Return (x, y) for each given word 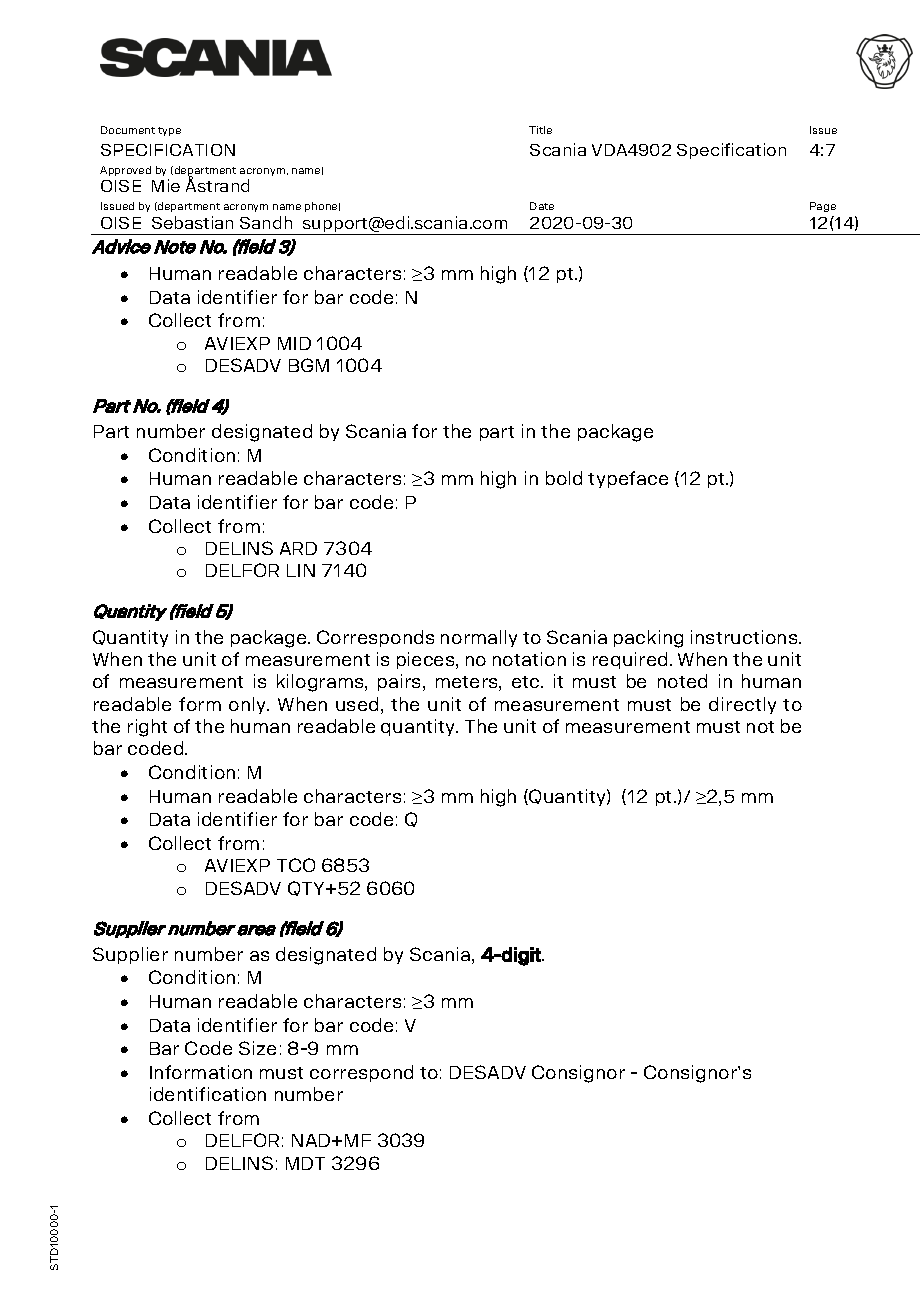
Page (823, 207)
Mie (166, 185)
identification (208, 1094)
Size (257, 1048)
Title (540, 130)
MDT (305, 1163)
